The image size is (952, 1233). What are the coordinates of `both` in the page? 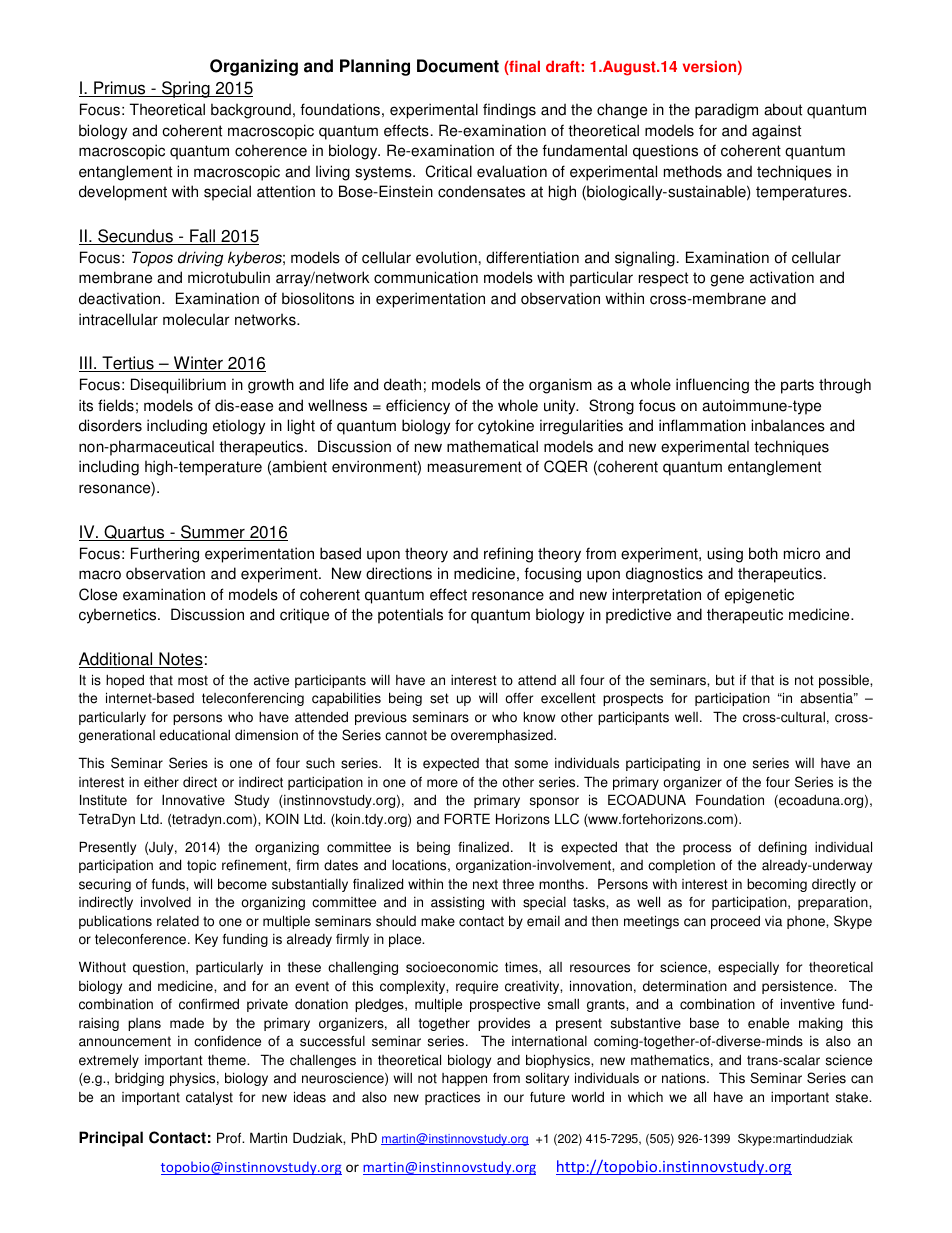 It's located at (763, 553).
